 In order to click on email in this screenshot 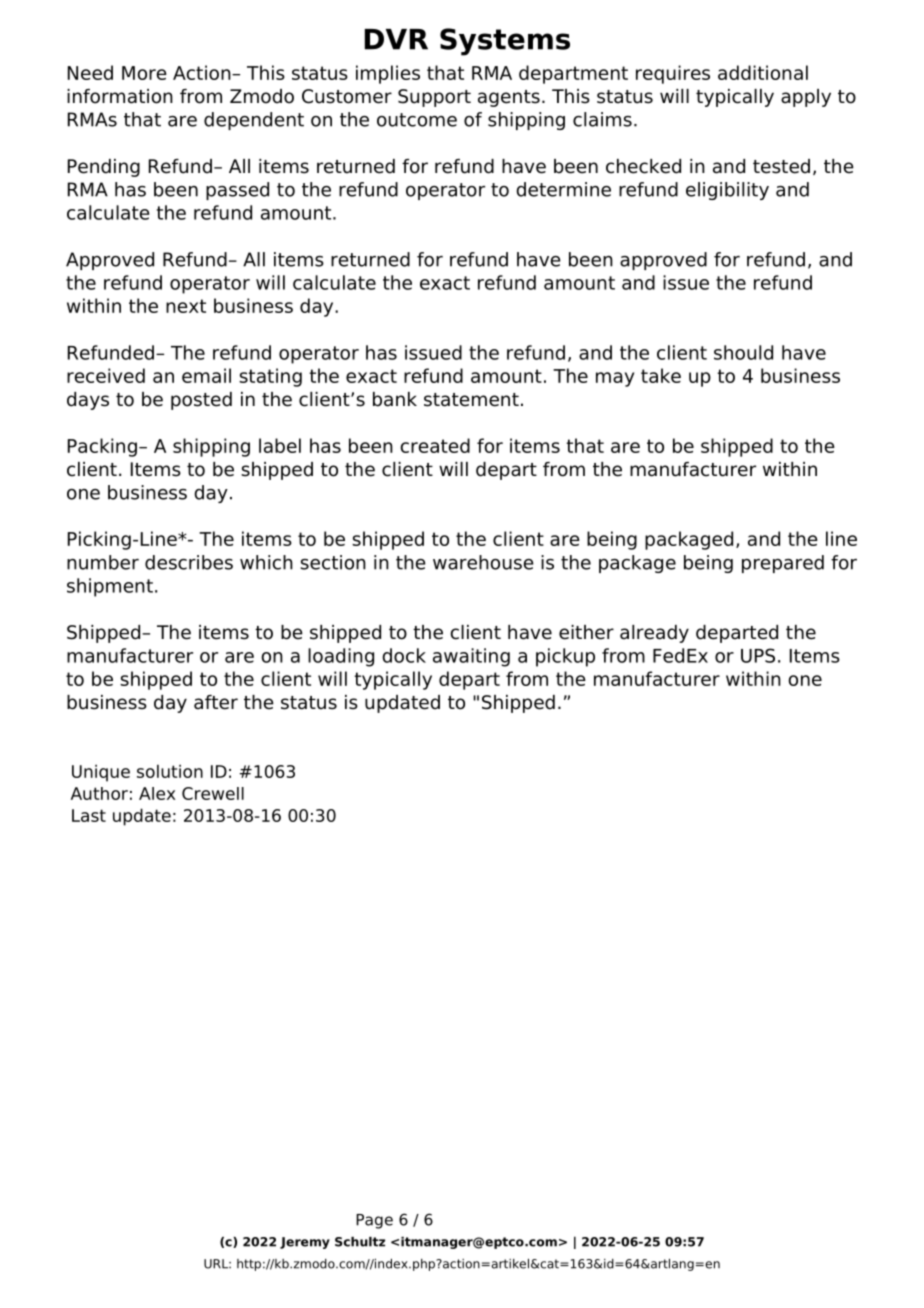, I will do `click(206, 375)`.
